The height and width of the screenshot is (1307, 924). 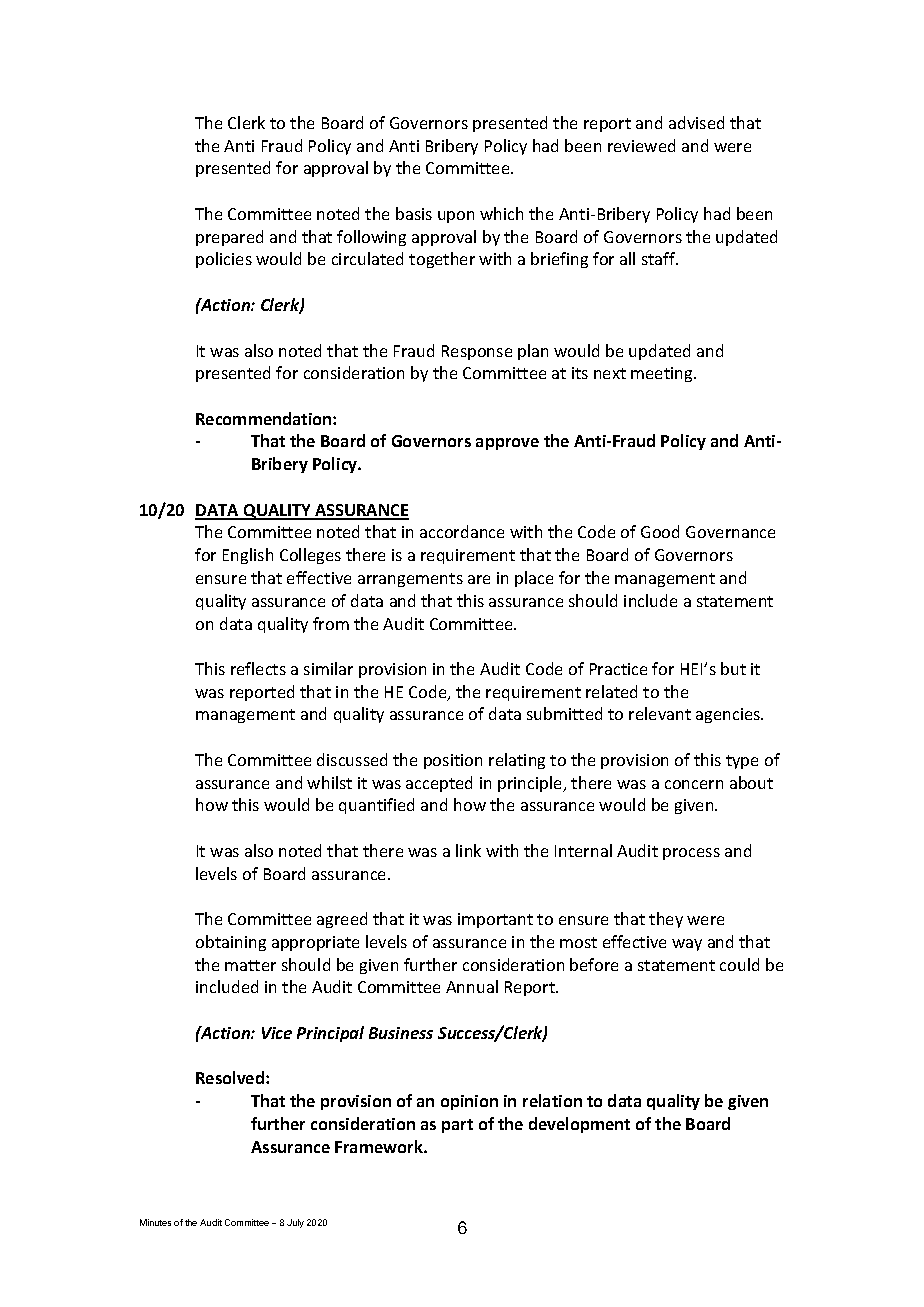 What do you see at coordinates (468, 850) in the screenshot?
I see `link` at bounding box center [468, 850].
